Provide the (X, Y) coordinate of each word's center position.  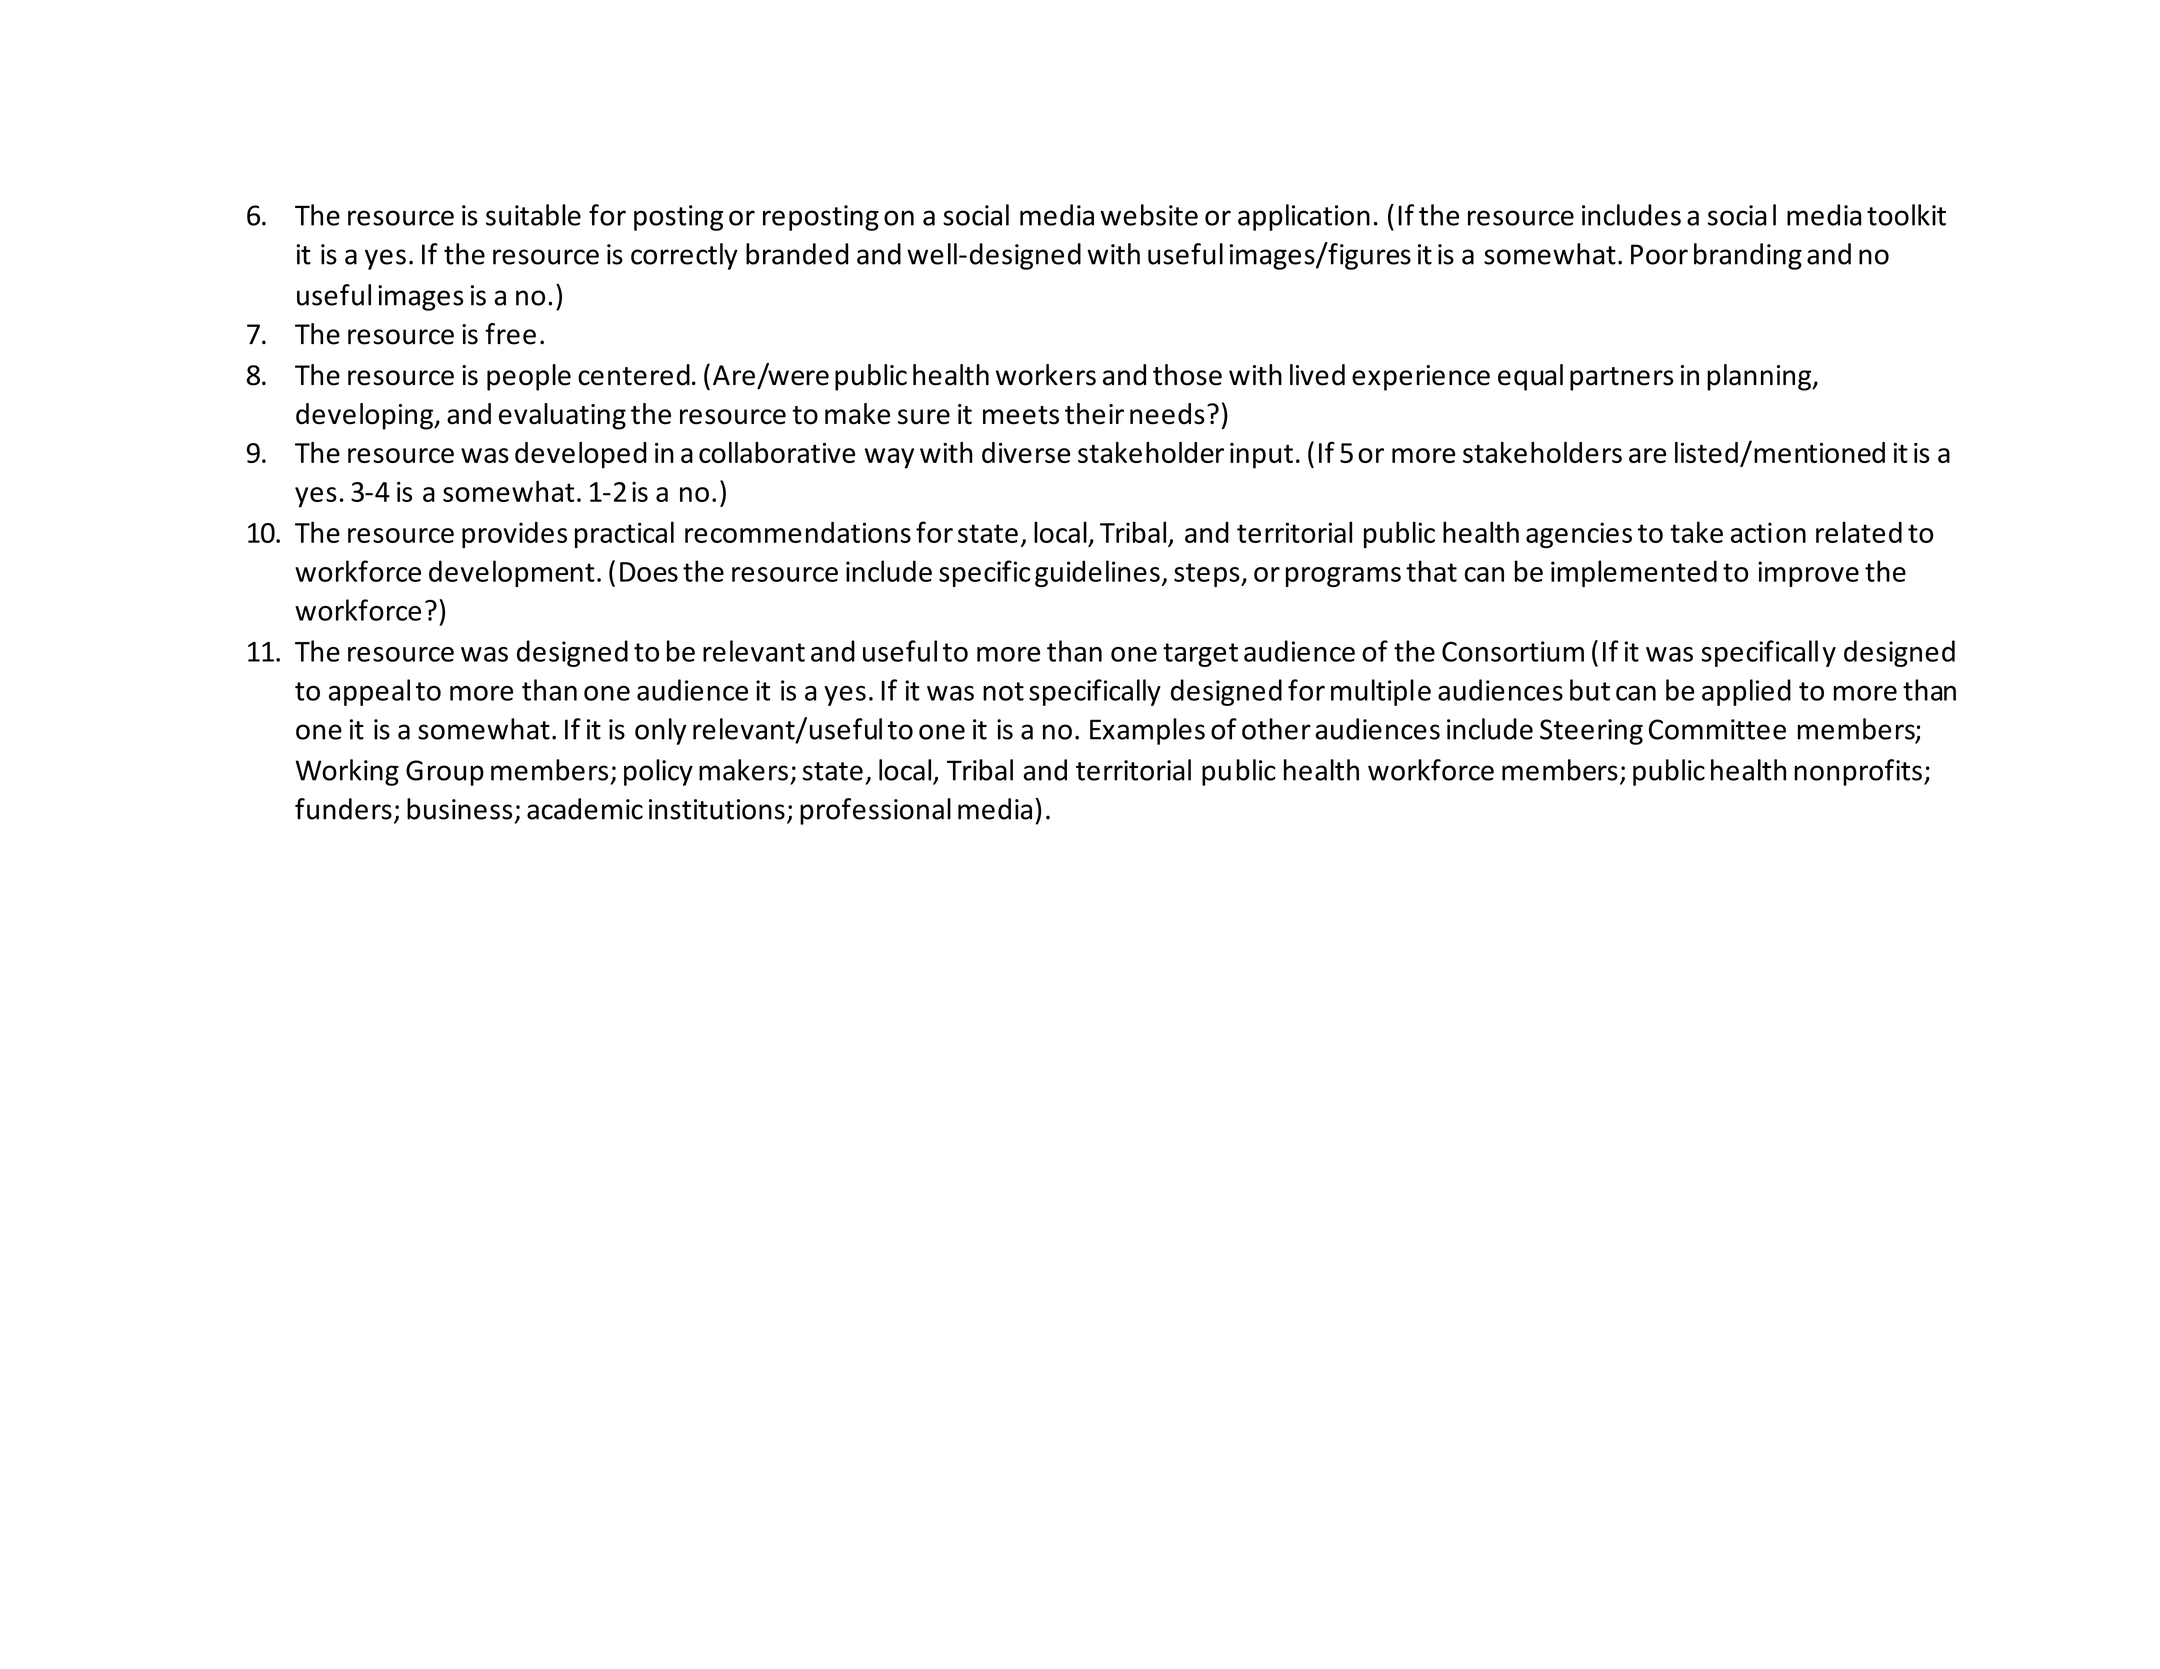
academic (585, 809)
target (1200, 655)
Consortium (1513, 651)
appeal (369, 692)
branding (1748, 256)
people (529, 377)
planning (1760, 377)
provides (514, 535)
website (1149, 215)
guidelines (1097, 573)
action (1768, 532)
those (1187, 375)
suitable (533, 215)
